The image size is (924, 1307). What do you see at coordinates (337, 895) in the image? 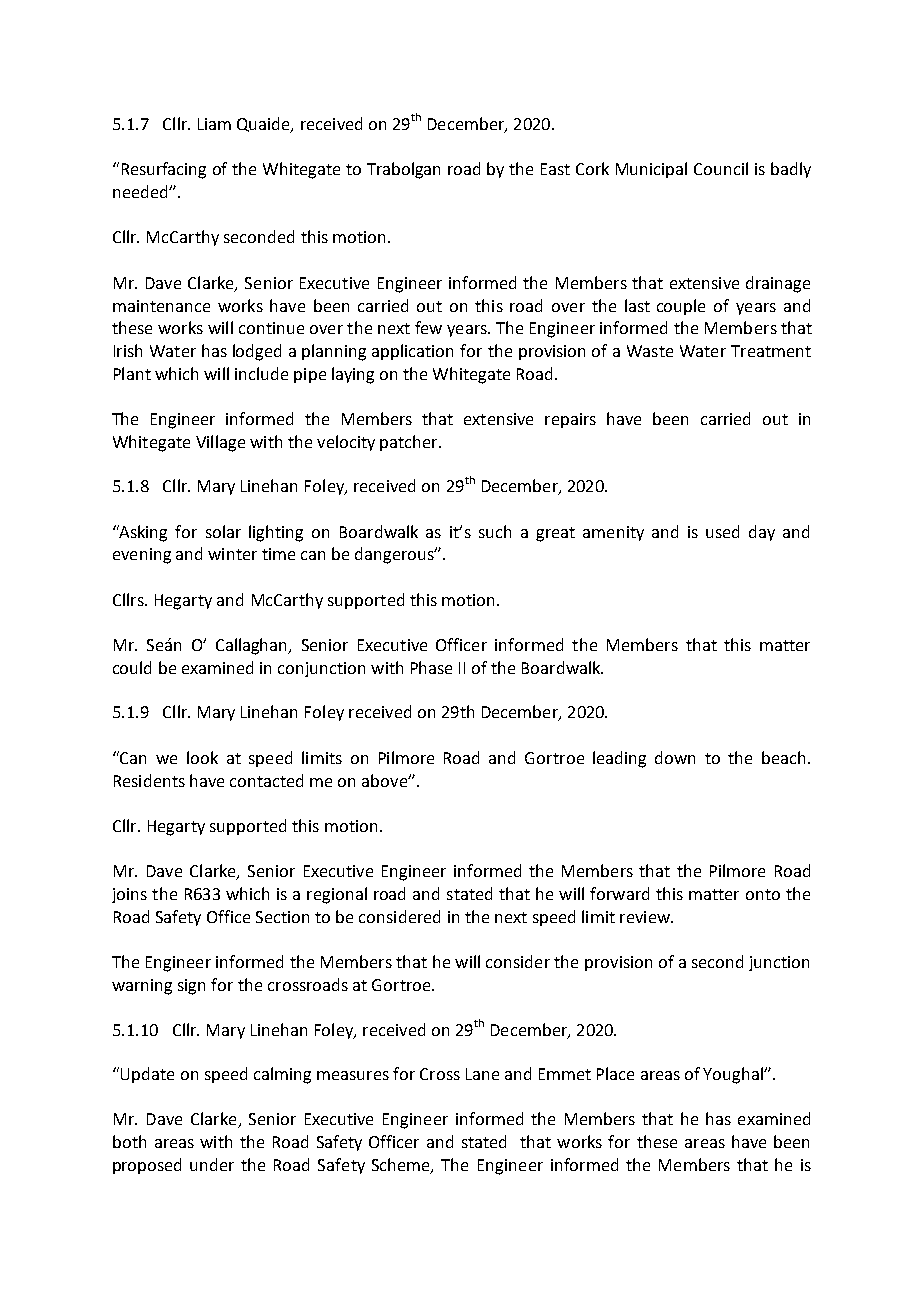
I see `regional` at bounding box center [337, 895].
